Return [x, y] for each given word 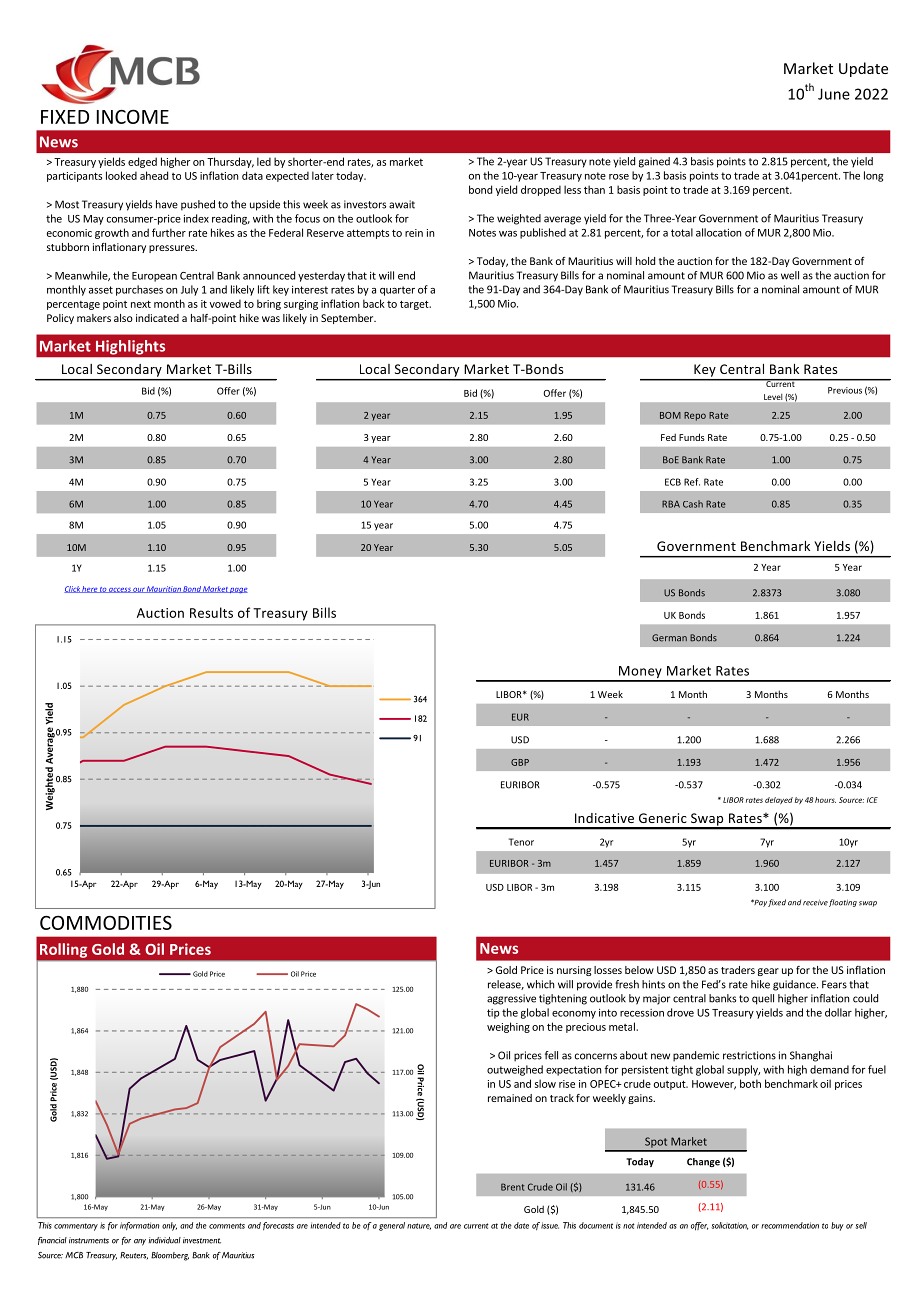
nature [419, 1226]
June [834, 94]
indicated [157, 318]
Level [773, 397]
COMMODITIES [106, 922]
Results [211, 612]
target [415, 305]
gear [768, 972]
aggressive [511, 999]
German [669, 638]
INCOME [133, 116]
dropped [541, 190]
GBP [520, 762]
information [139, 1226]
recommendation [790, 1225]
